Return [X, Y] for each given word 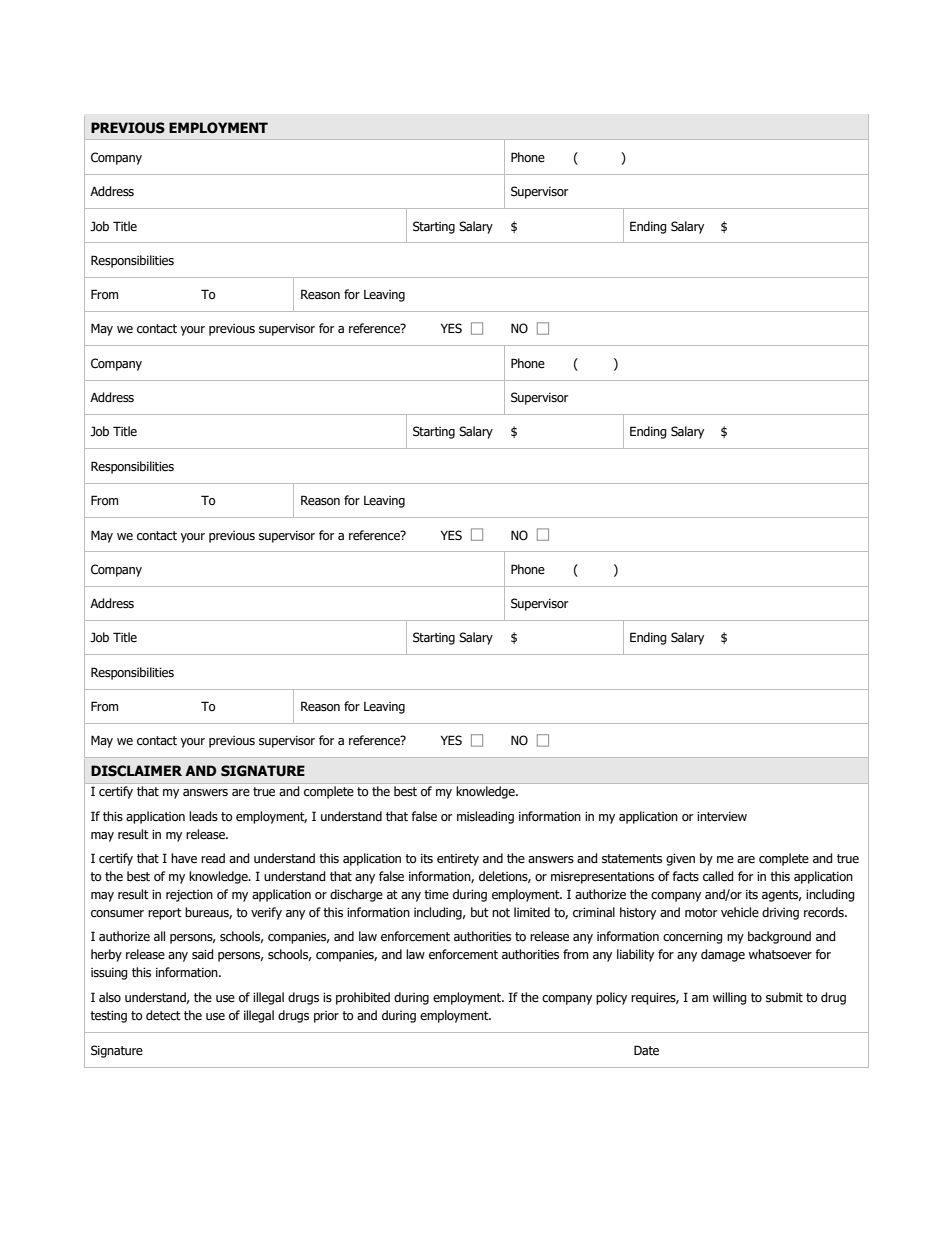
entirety [458, 860]
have [184, 858]
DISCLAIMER [136, 771]
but [480, 912]
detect [163, 1015]
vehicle [740, 912]
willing [730, 998]
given [680, 860]
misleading [485, 817]
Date [646, 1050]
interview [722, 817]
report [165, 914]
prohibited [363, 998]
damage [723, 955]
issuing [109, 974]
